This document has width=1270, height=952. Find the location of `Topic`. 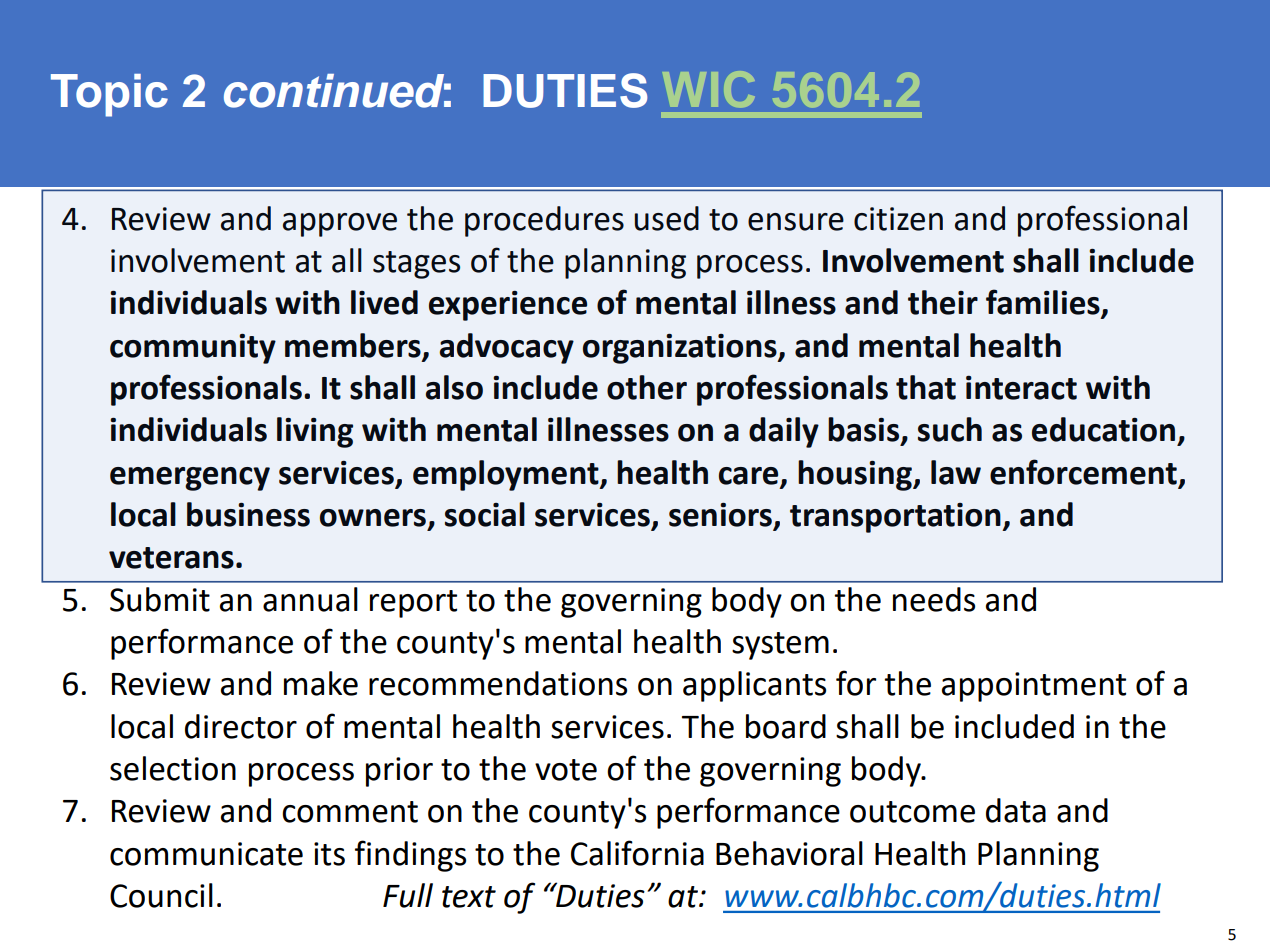

Topic is located at coordinates (109, 95).
